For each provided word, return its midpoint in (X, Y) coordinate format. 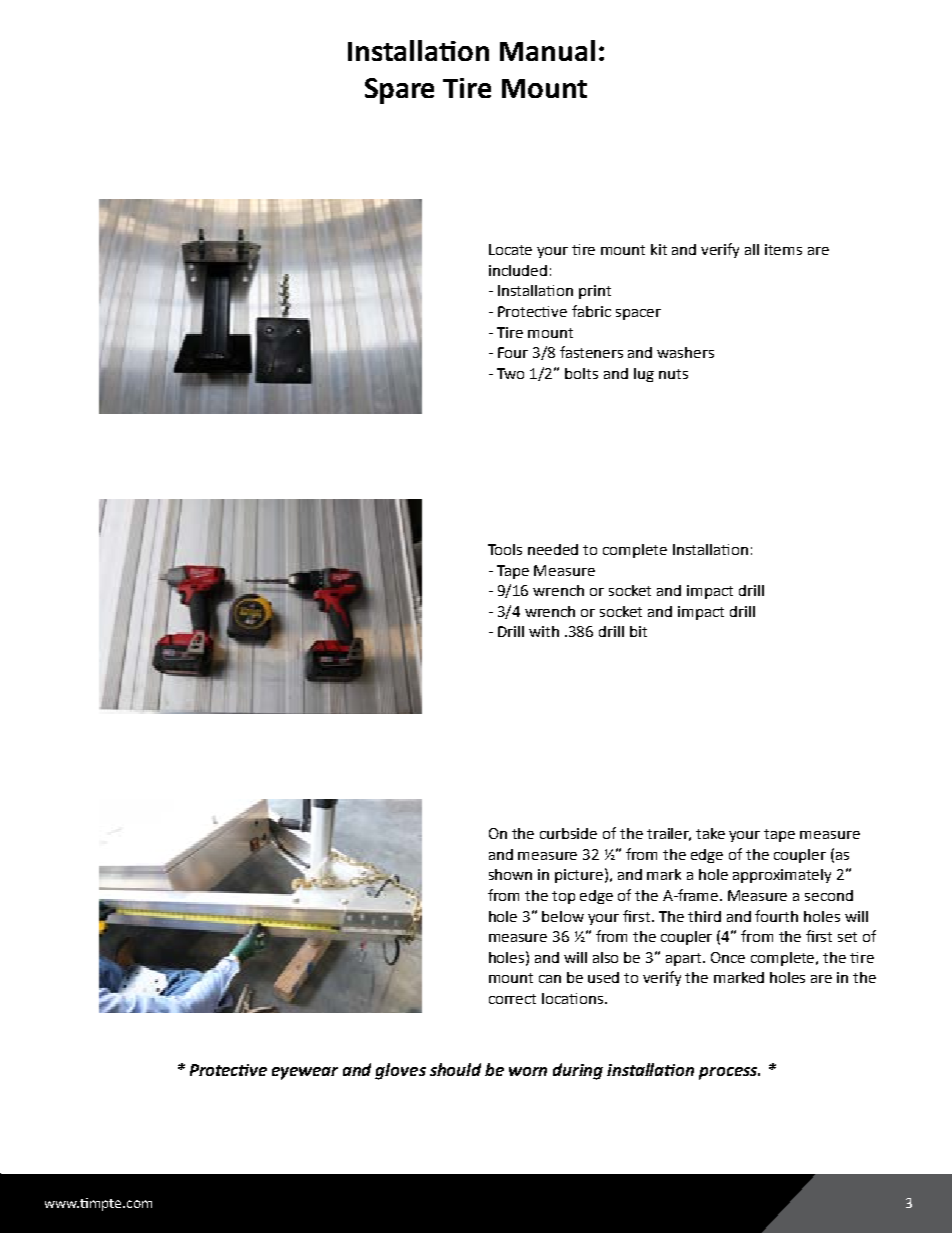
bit (638, 631)
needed (553, 549)
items (783, 249)
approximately (782, 876)
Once (728, 957)
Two (510, 373)
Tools (505, 549)
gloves (400, 1071)
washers (685, 352)
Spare (399, 91)
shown (510, 874)
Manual (547, 50)
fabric (591, 311)
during (578, 1071)
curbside (568, 833)
